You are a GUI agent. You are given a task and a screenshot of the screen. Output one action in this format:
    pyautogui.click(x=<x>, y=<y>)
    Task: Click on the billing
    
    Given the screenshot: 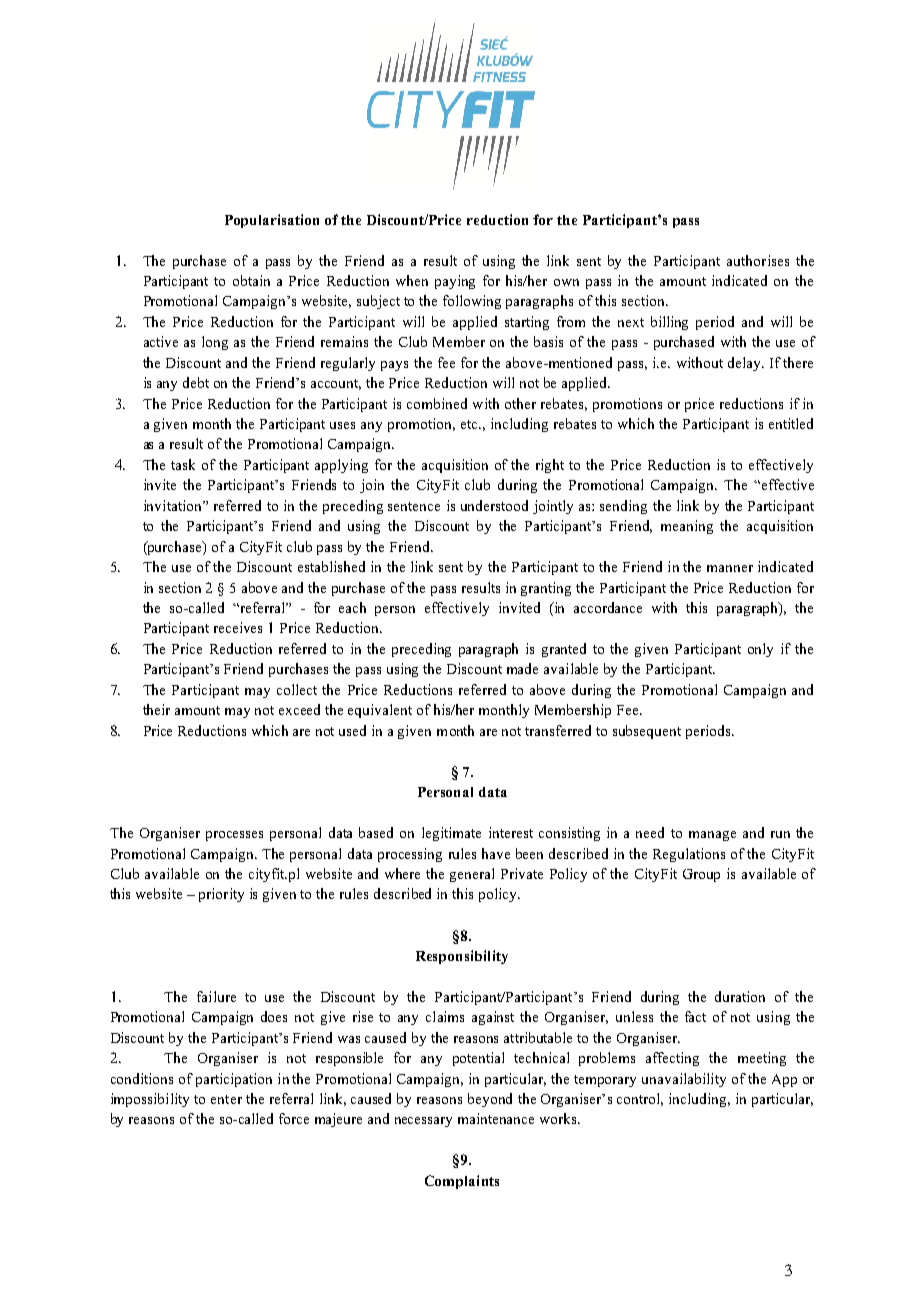 What is the action you would take?
    pyautogui.click(x=669, y=323)
